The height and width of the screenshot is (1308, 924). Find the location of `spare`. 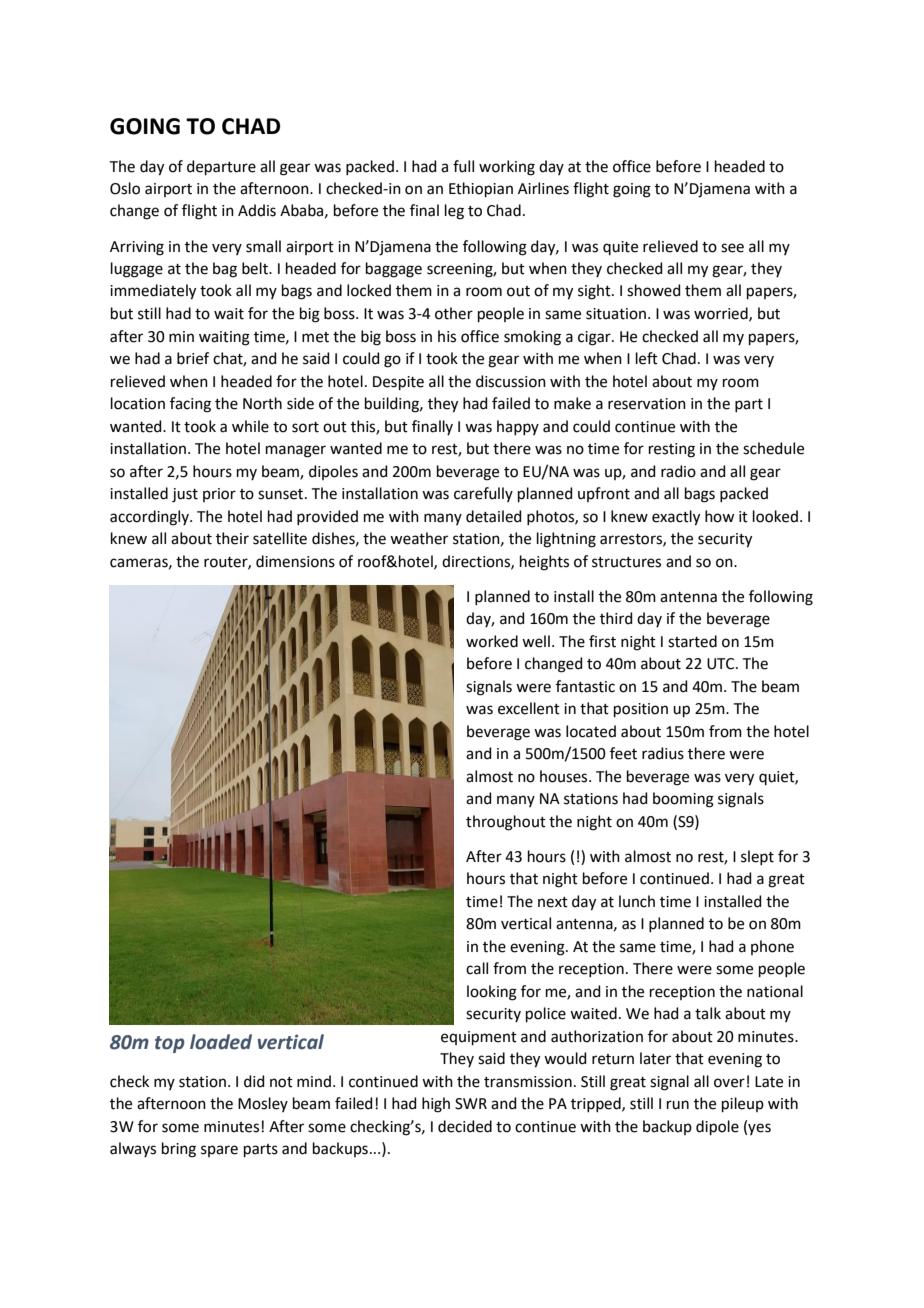

spare is located at coordinates (219, 1151).
